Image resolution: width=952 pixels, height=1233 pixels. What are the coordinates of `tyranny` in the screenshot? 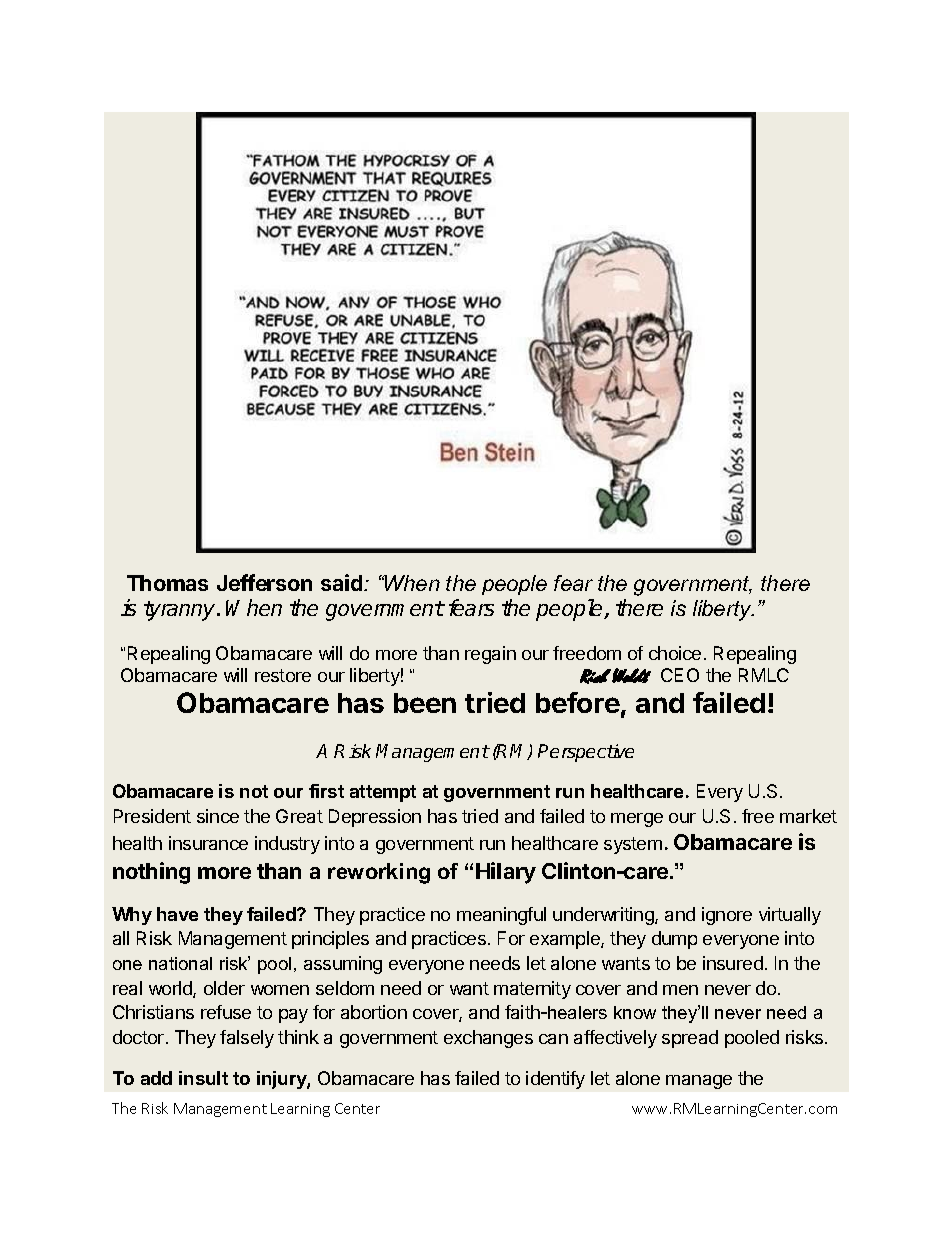 It's located at (181, 611).
